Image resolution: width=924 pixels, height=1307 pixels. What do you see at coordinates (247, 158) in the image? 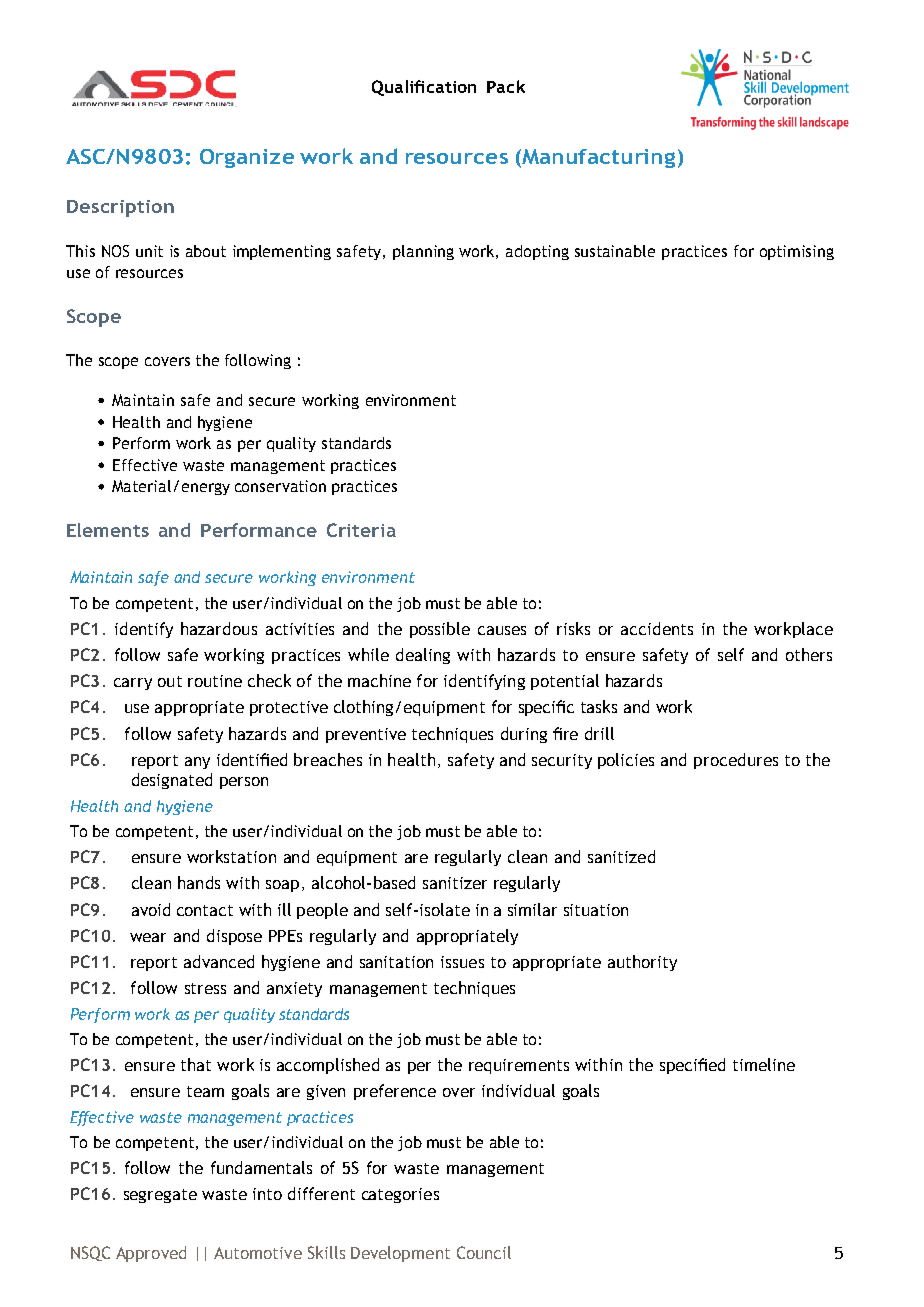
I see `Organize` at bounding box center [247, 158].
